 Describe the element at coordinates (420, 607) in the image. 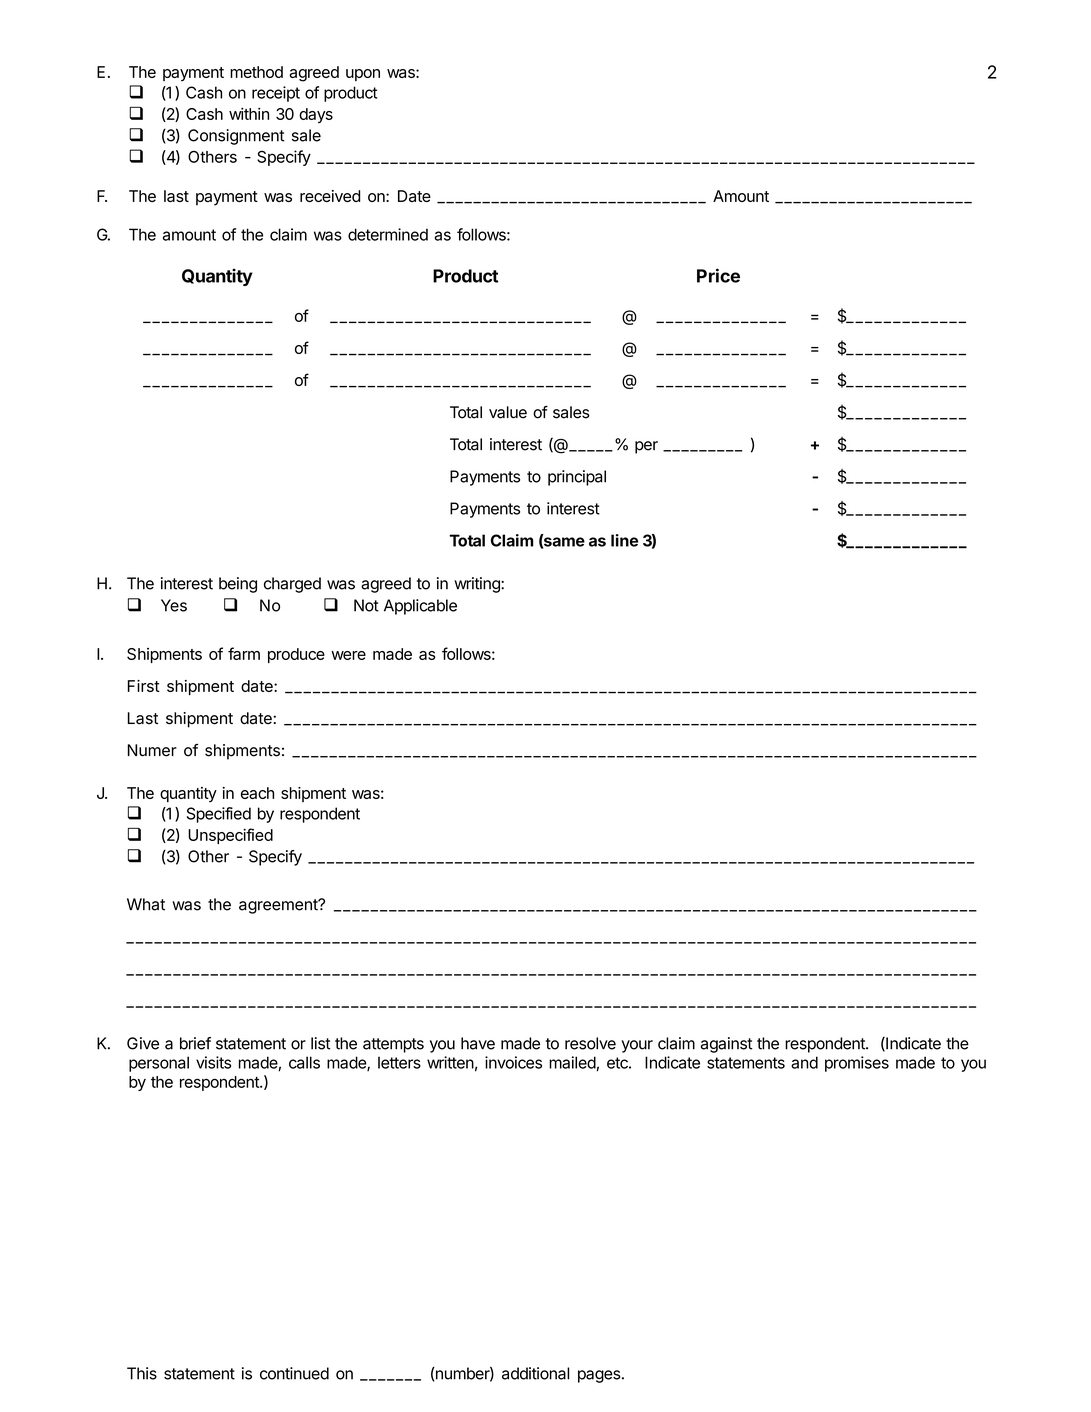

I see `Applicable` at that location.
